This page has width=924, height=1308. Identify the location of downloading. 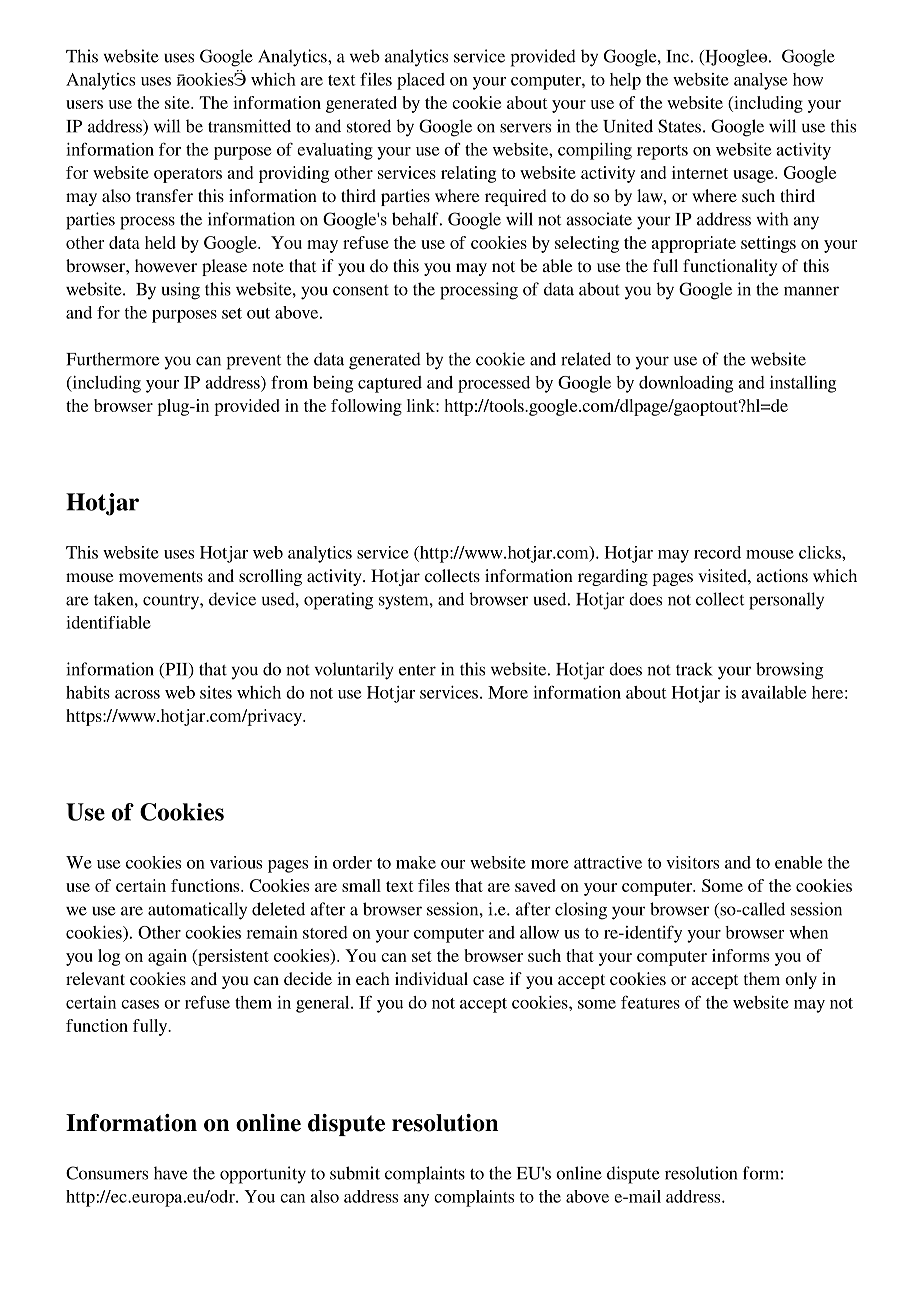
(686, 384).
